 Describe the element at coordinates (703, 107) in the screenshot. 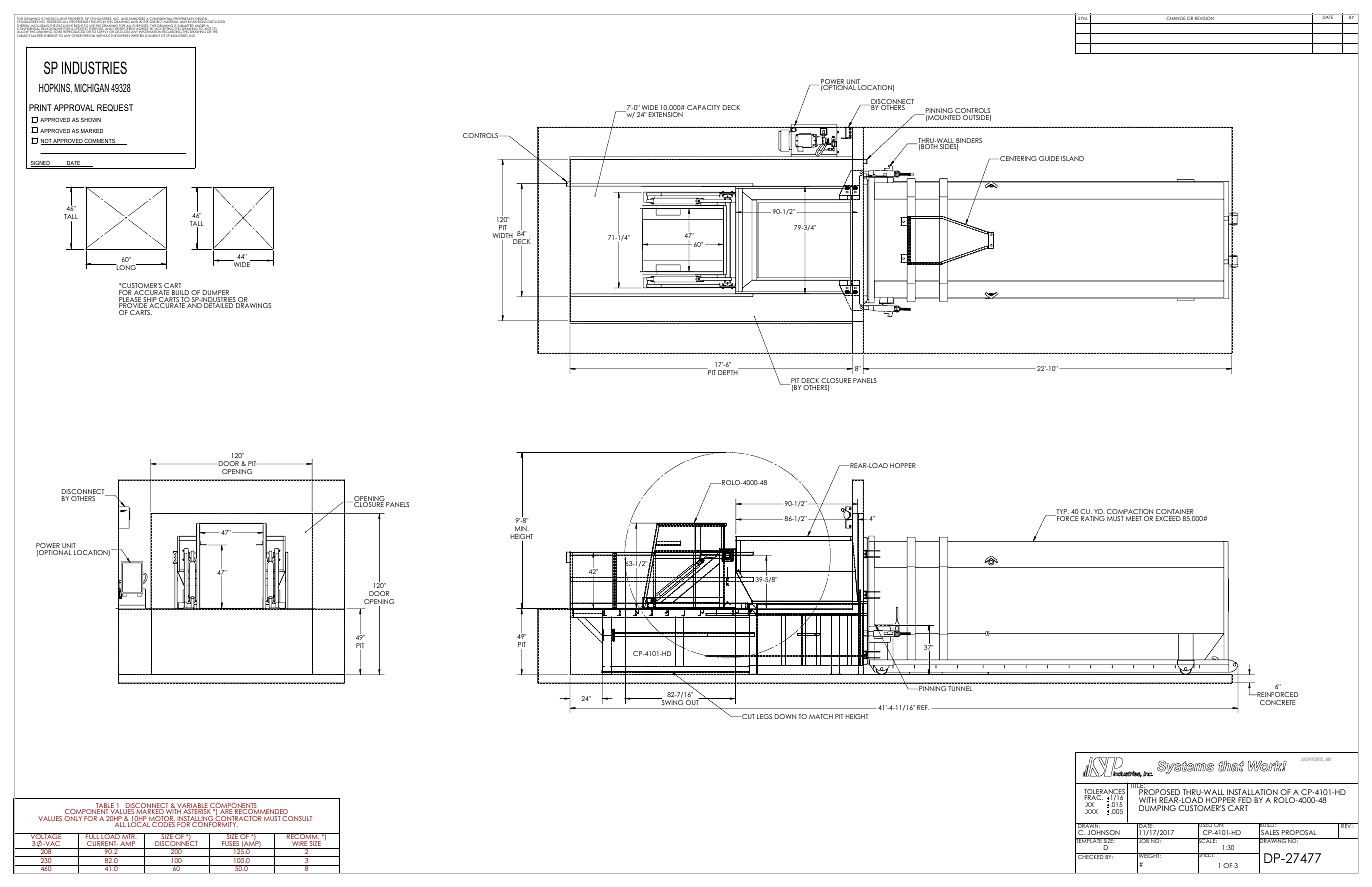

I see `CAPACITY` at that location.
